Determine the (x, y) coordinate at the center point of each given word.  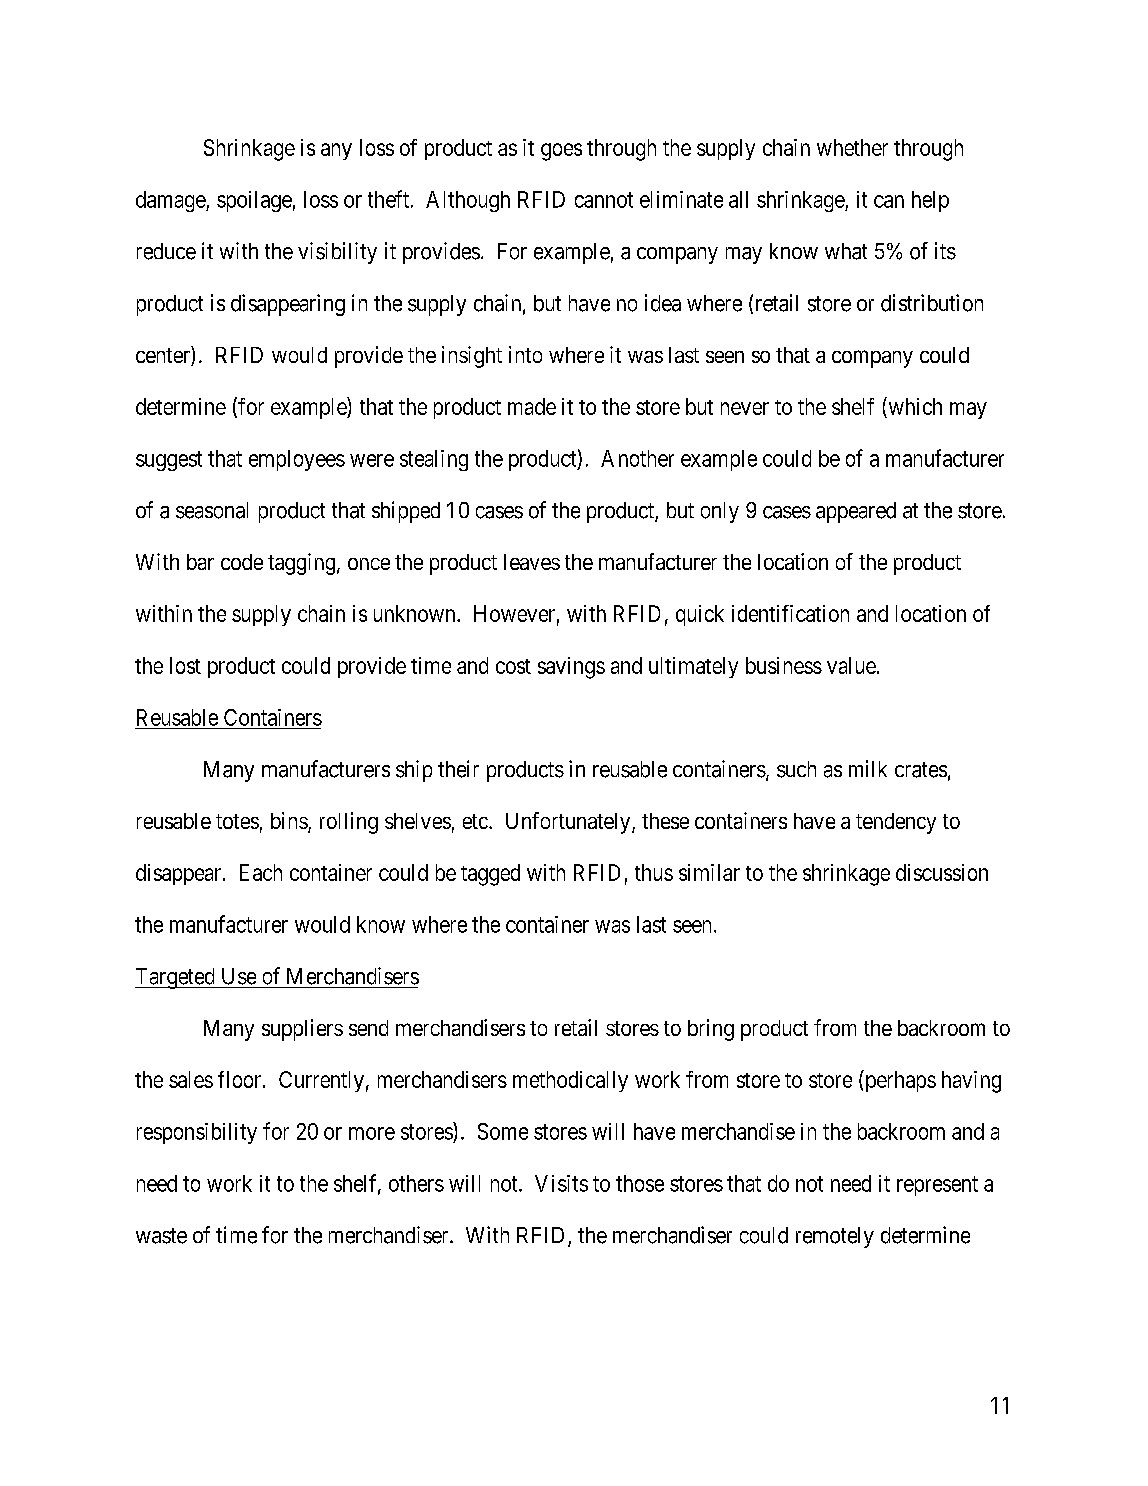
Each (261, 872)
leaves (532, 562)
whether (852, 147)
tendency (896, 823)
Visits (561, 1183)
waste (161, 1236)
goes (561, 152)
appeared (856, 512)
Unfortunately (569, 823)
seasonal (212, 510)
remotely (835, 1237)
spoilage (254, 201)
